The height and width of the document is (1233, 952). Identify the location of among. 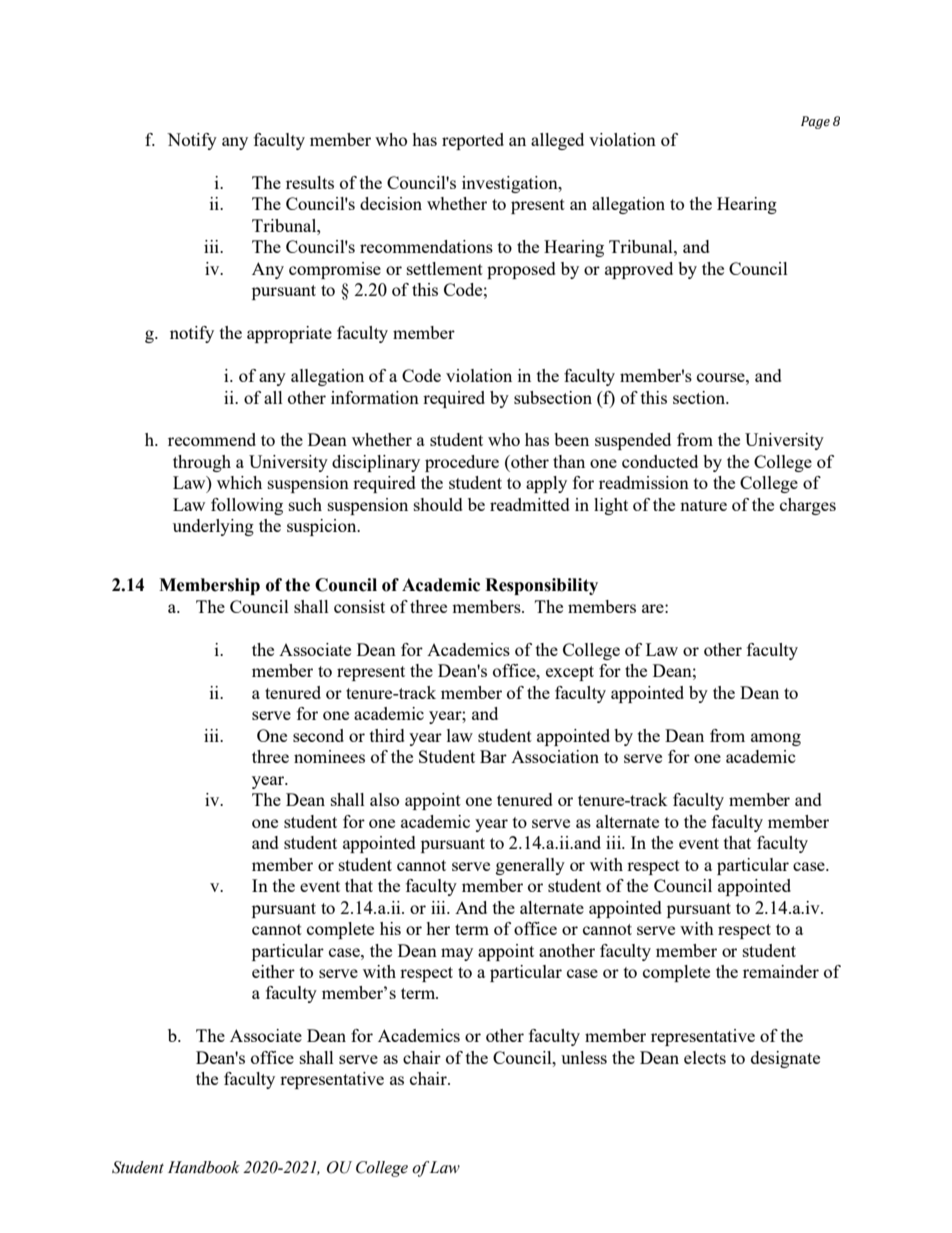
(776, 739).
